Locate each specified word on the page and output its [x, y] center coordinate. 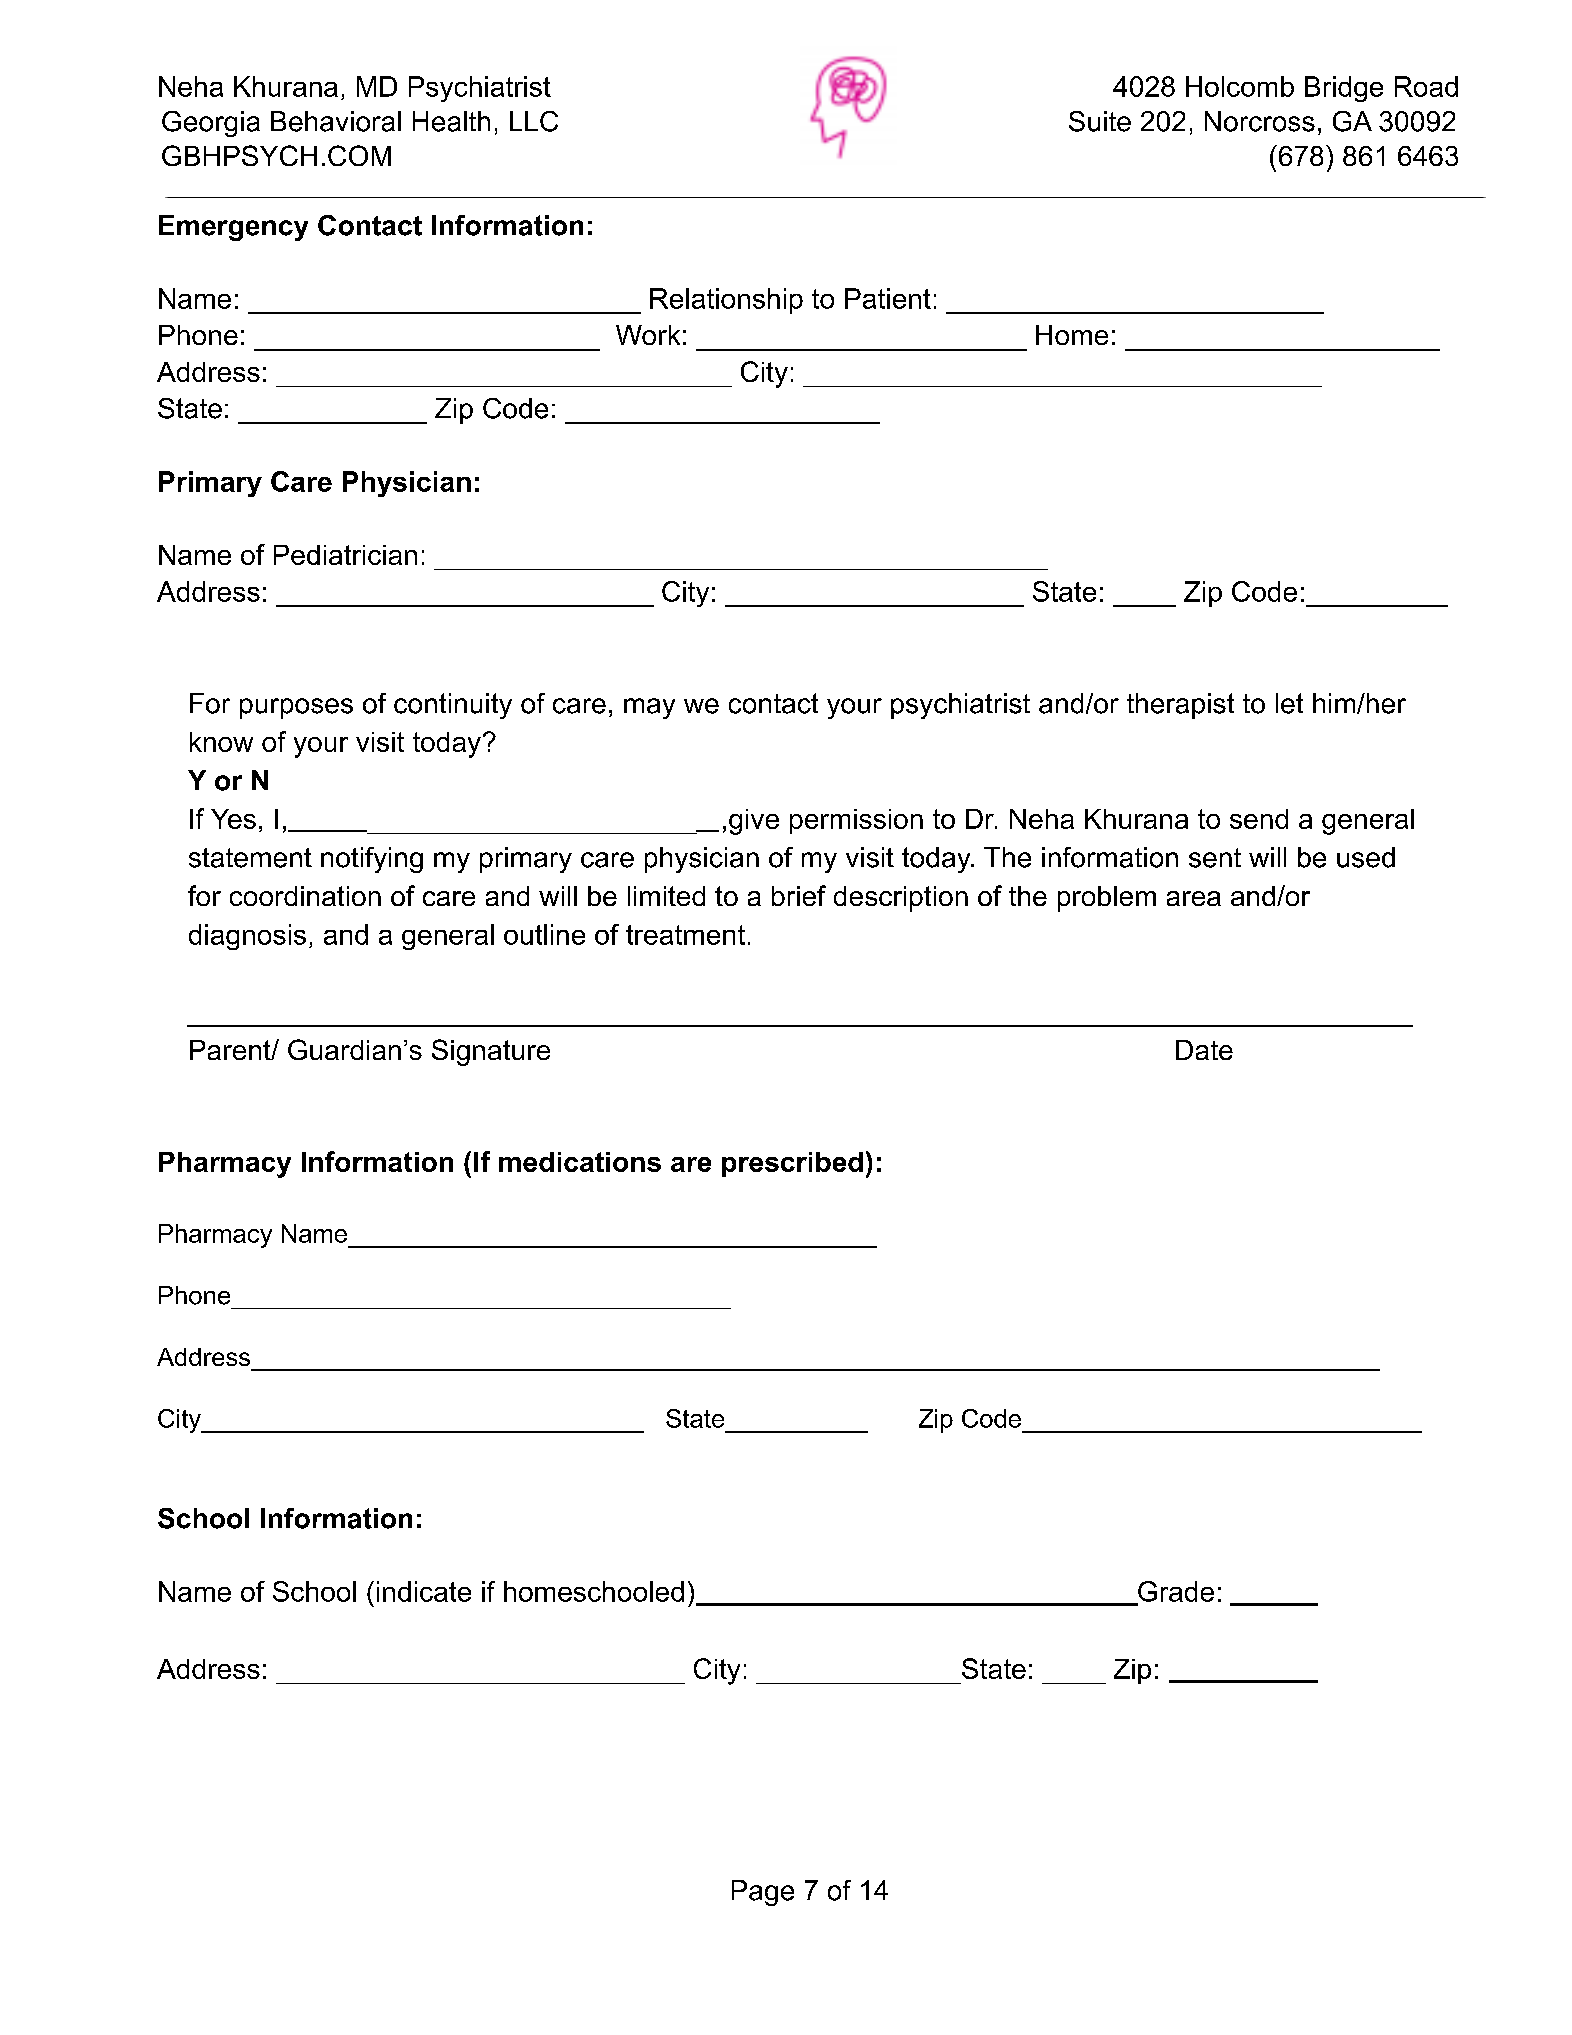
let [1289, 703]
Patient [888, 298]
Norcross [1260, 121]
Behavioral [336, 121]
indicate [424, 1591]
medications [580, 1162]
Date [1204, 1050]
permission [856, 821]
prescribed [792, 1164]
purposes [296, 708]
